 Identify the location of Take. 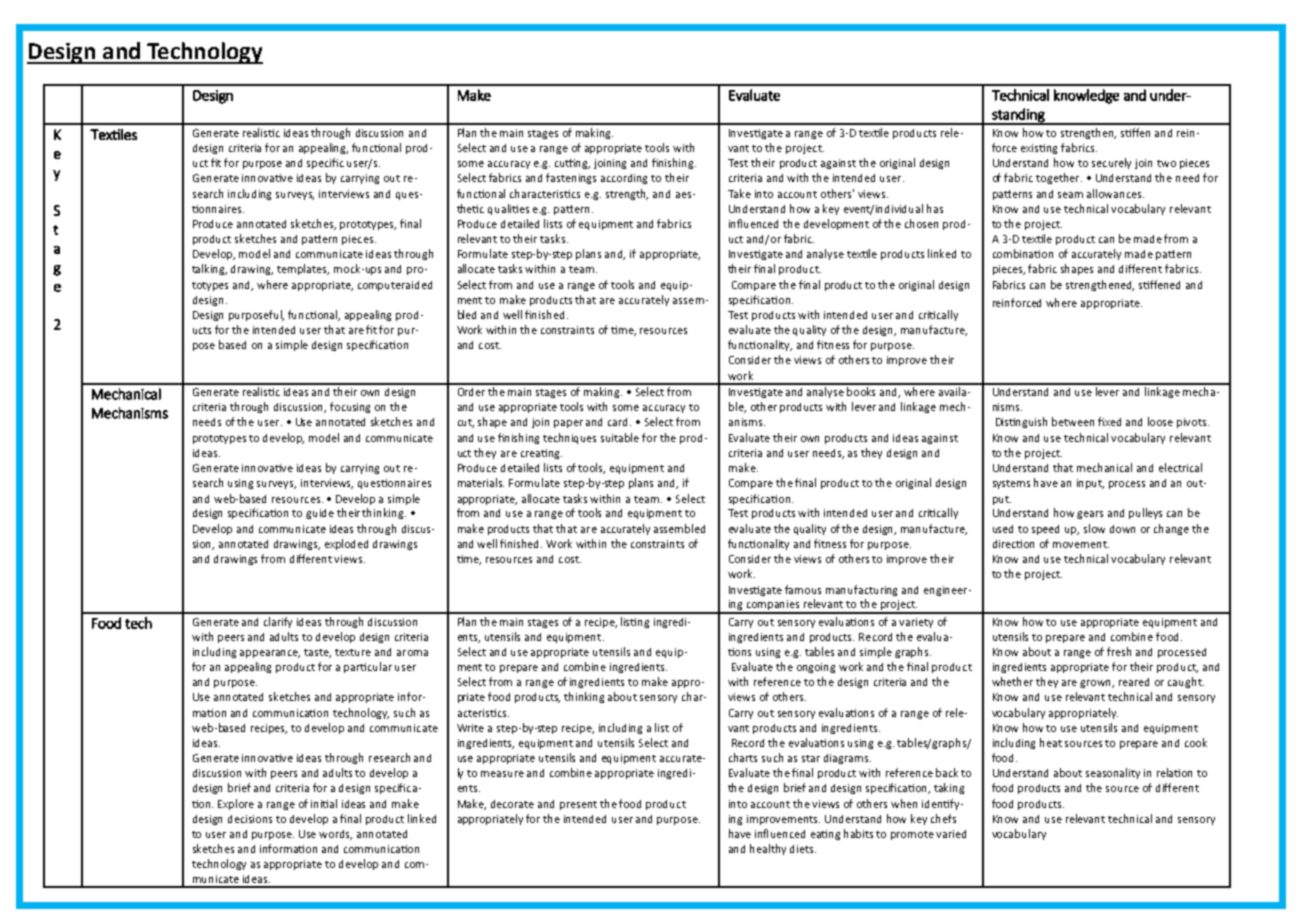
(739, 193).
